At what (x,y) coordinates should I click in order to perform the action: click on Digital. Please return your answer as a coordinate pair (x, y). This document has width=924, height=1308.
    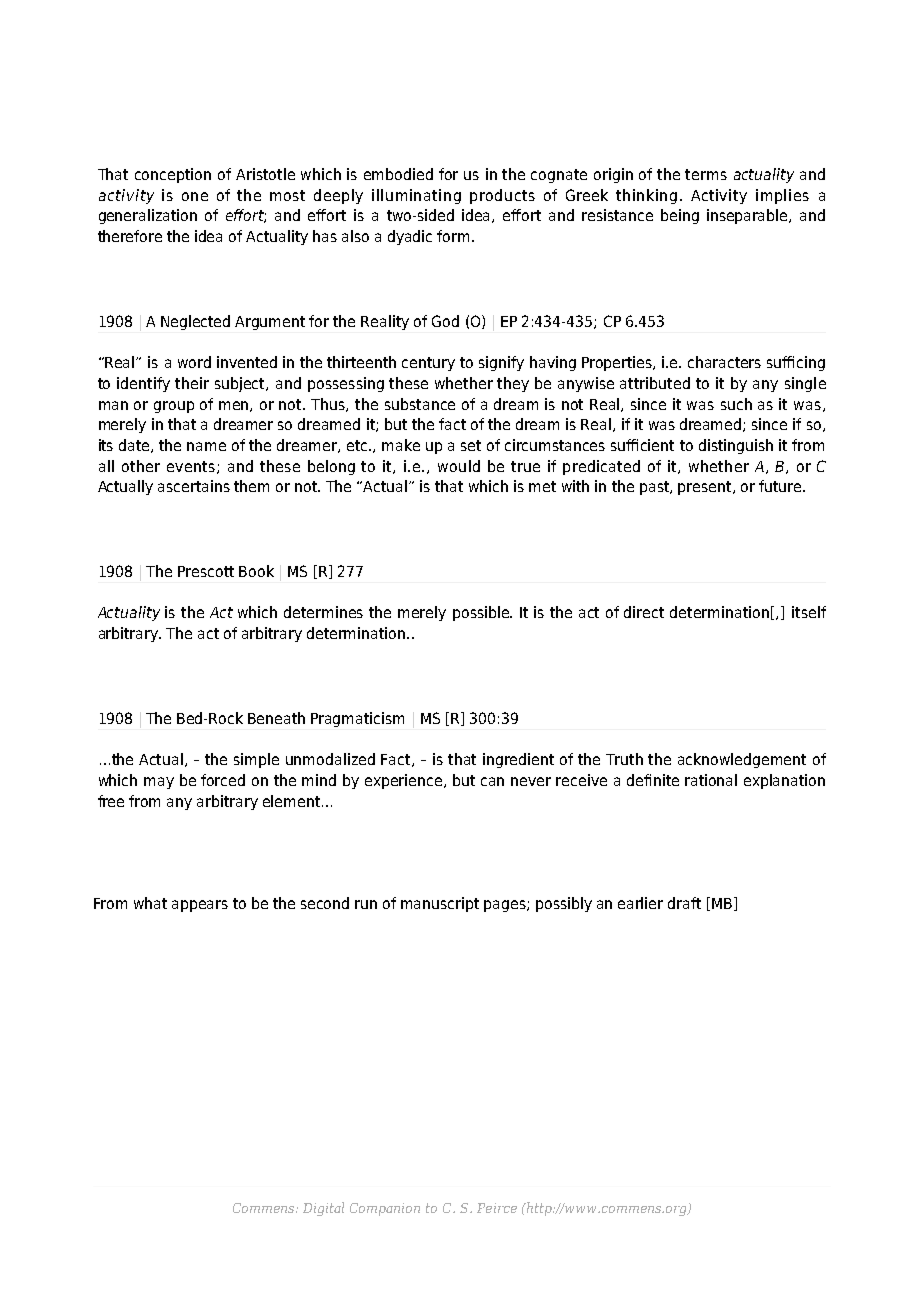
    Looking at the image, I should click on (323, 1209).
